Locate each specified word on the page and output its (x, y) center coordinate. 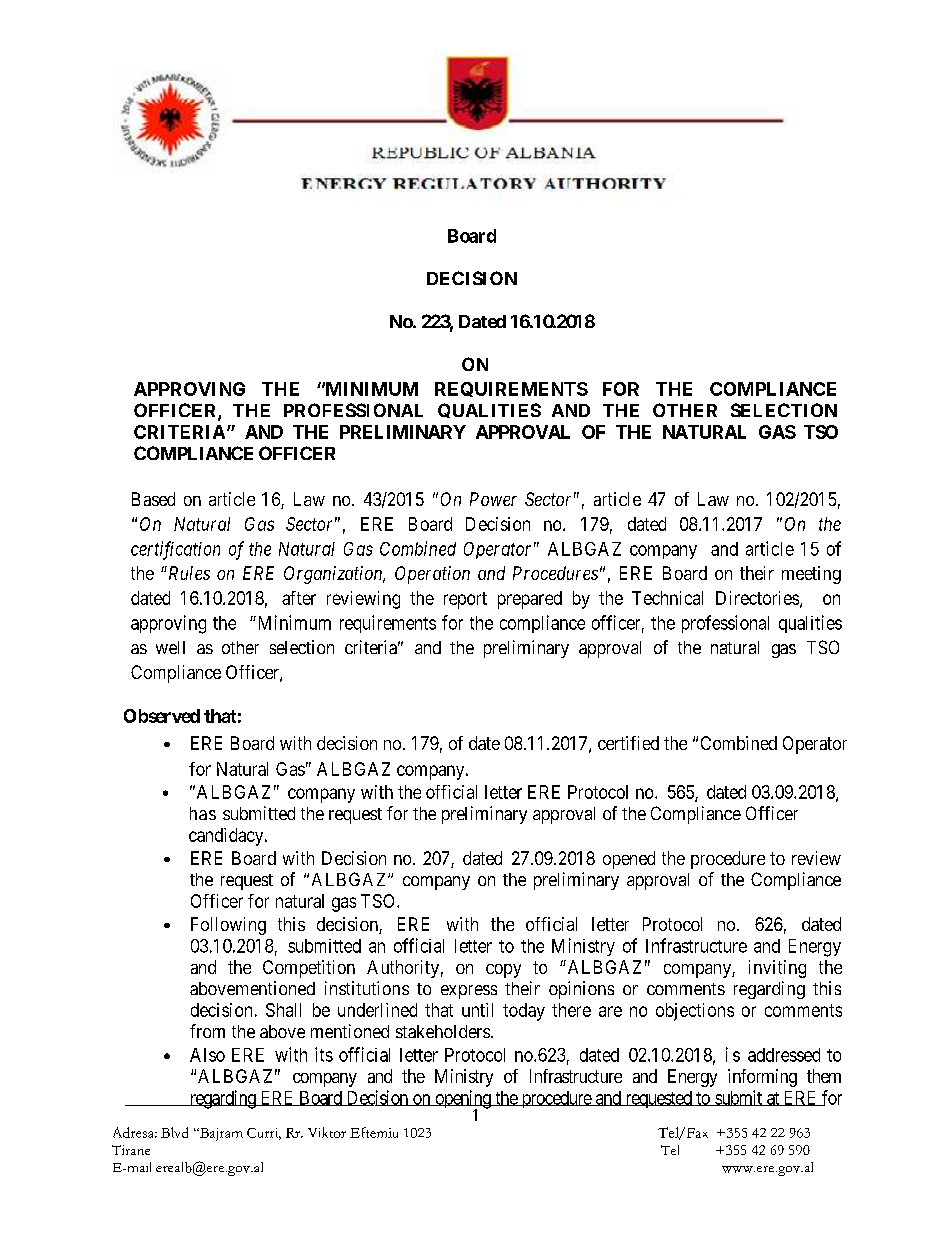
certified (628, 743)
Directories (757, 598)
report (465, 600)
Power (493, 499)
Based (153, 499)
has (203, 813)
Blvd (174, 1132)
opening (463, 1100)
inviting (777, 969)
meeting (811, 575)
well (170, 647)
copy (503, 971)
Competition (309, 969)
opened (629, 860)
